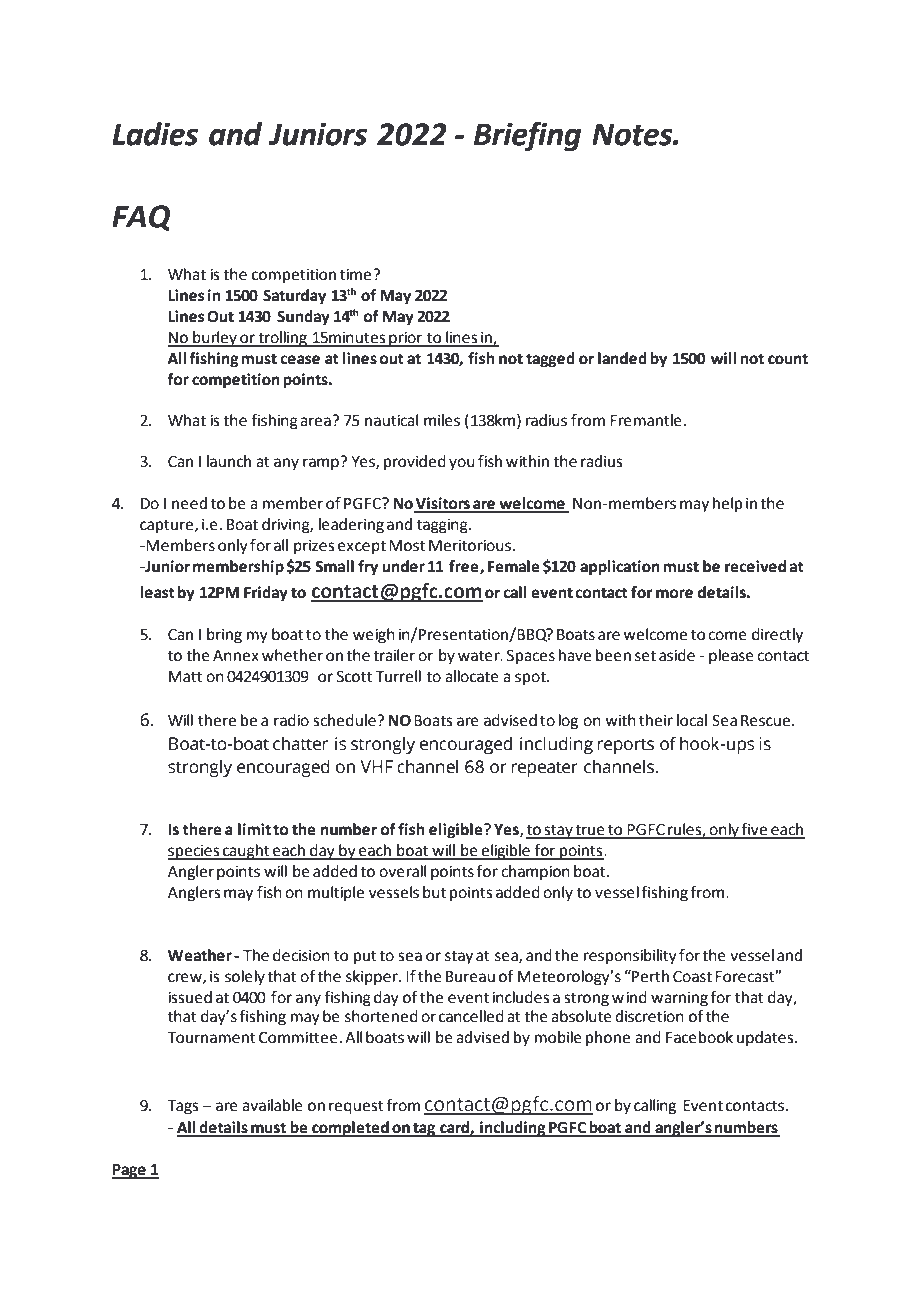 The height and width of the page is (1308, 924). Describe the element at coordinates (527, 136) in the page. I see `Briefing` at that location.
